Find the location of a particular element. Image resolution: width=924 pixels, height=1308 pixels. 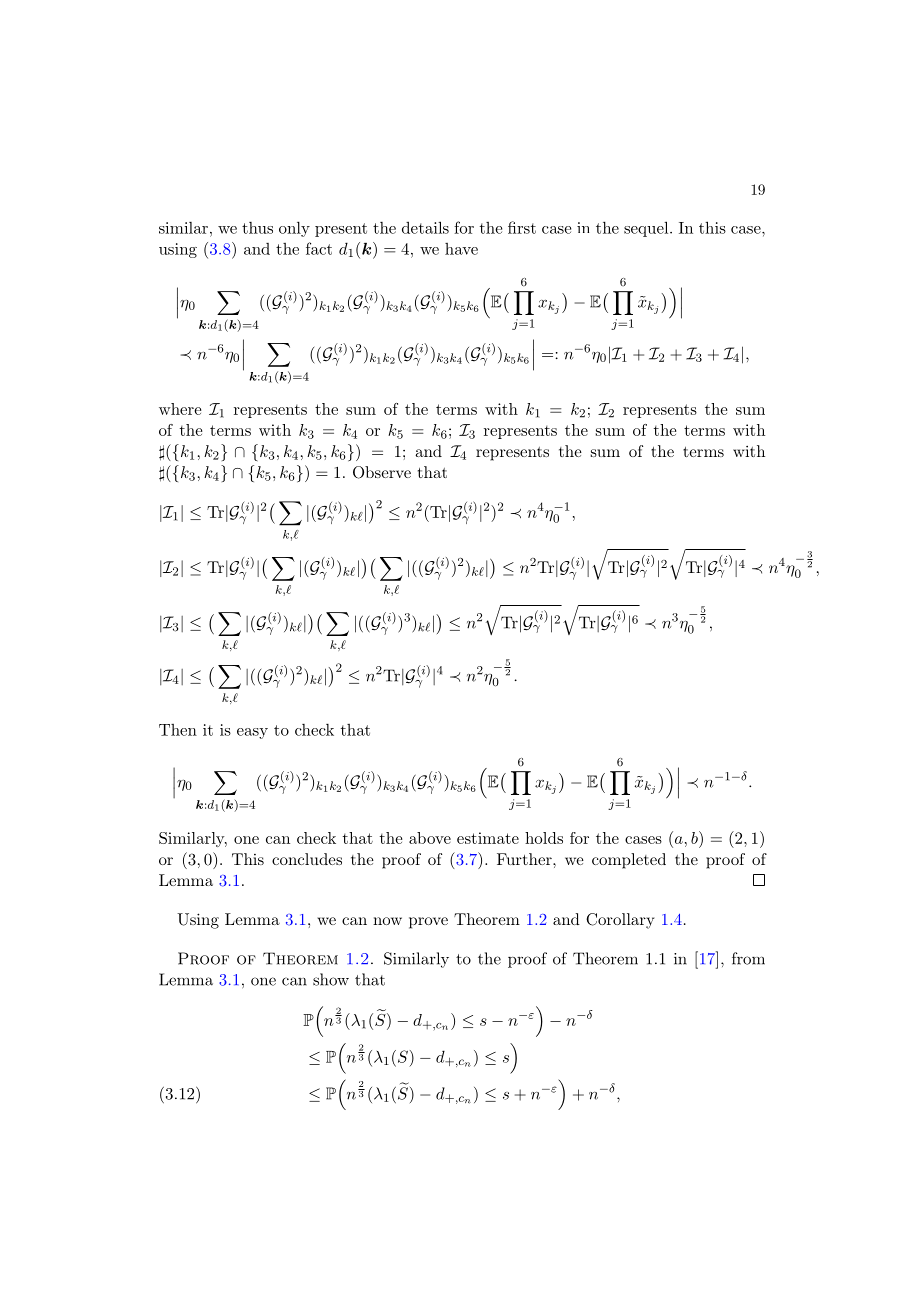

sequel is located at coordinates (646, 229).
